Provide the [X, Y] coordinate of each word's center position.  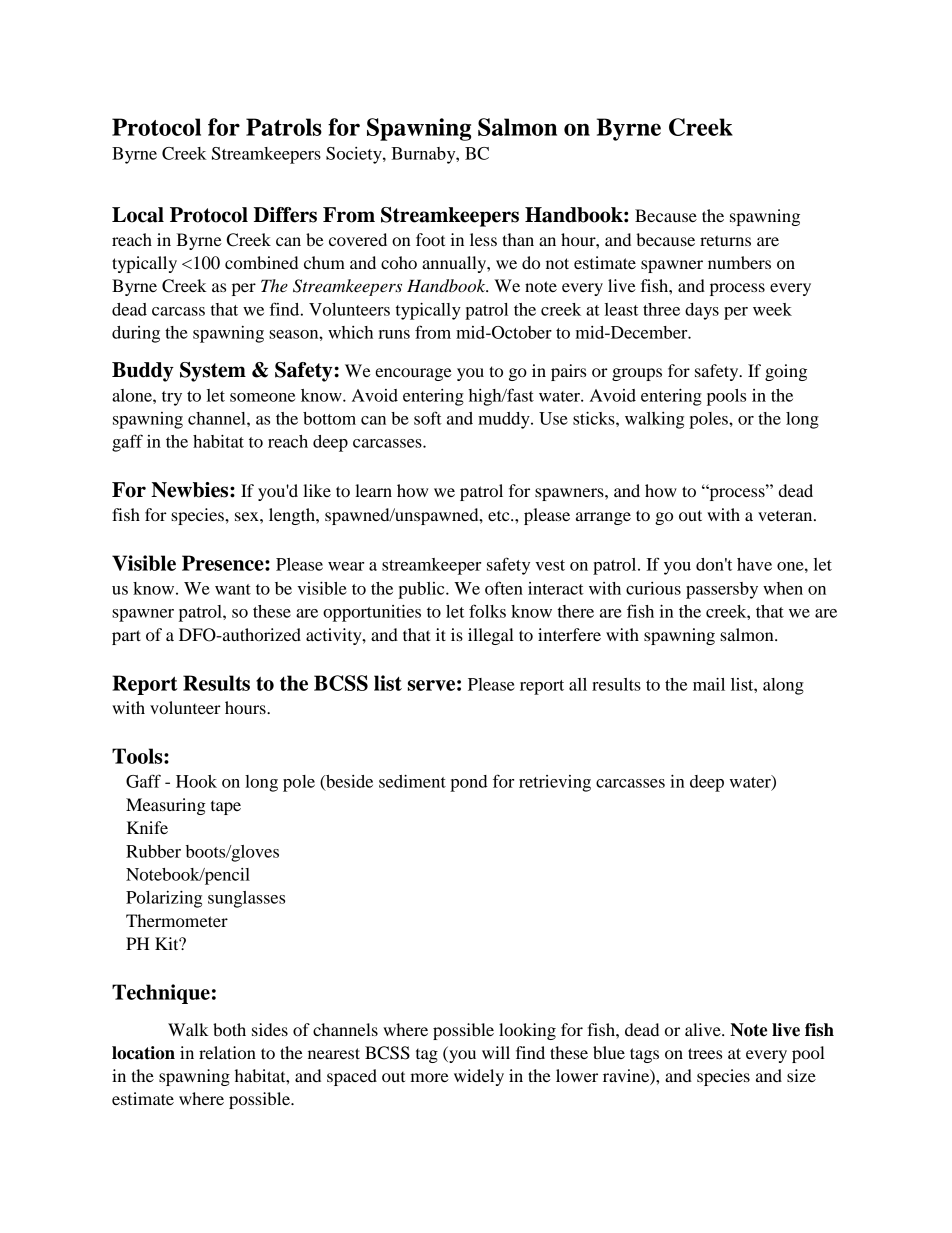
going [786, 372]
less [483, 239]
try [172, 398]
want [233, 589]
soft [428, 418]
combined [261, 262]
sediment [412, 781]
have [754, 564]
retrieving [555, 783]
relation [227, 1052]
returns [725, 240]
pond [469, 783]
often [504, 588]
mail [709, 684]
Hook [196, 781]
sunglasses [246, 899]
